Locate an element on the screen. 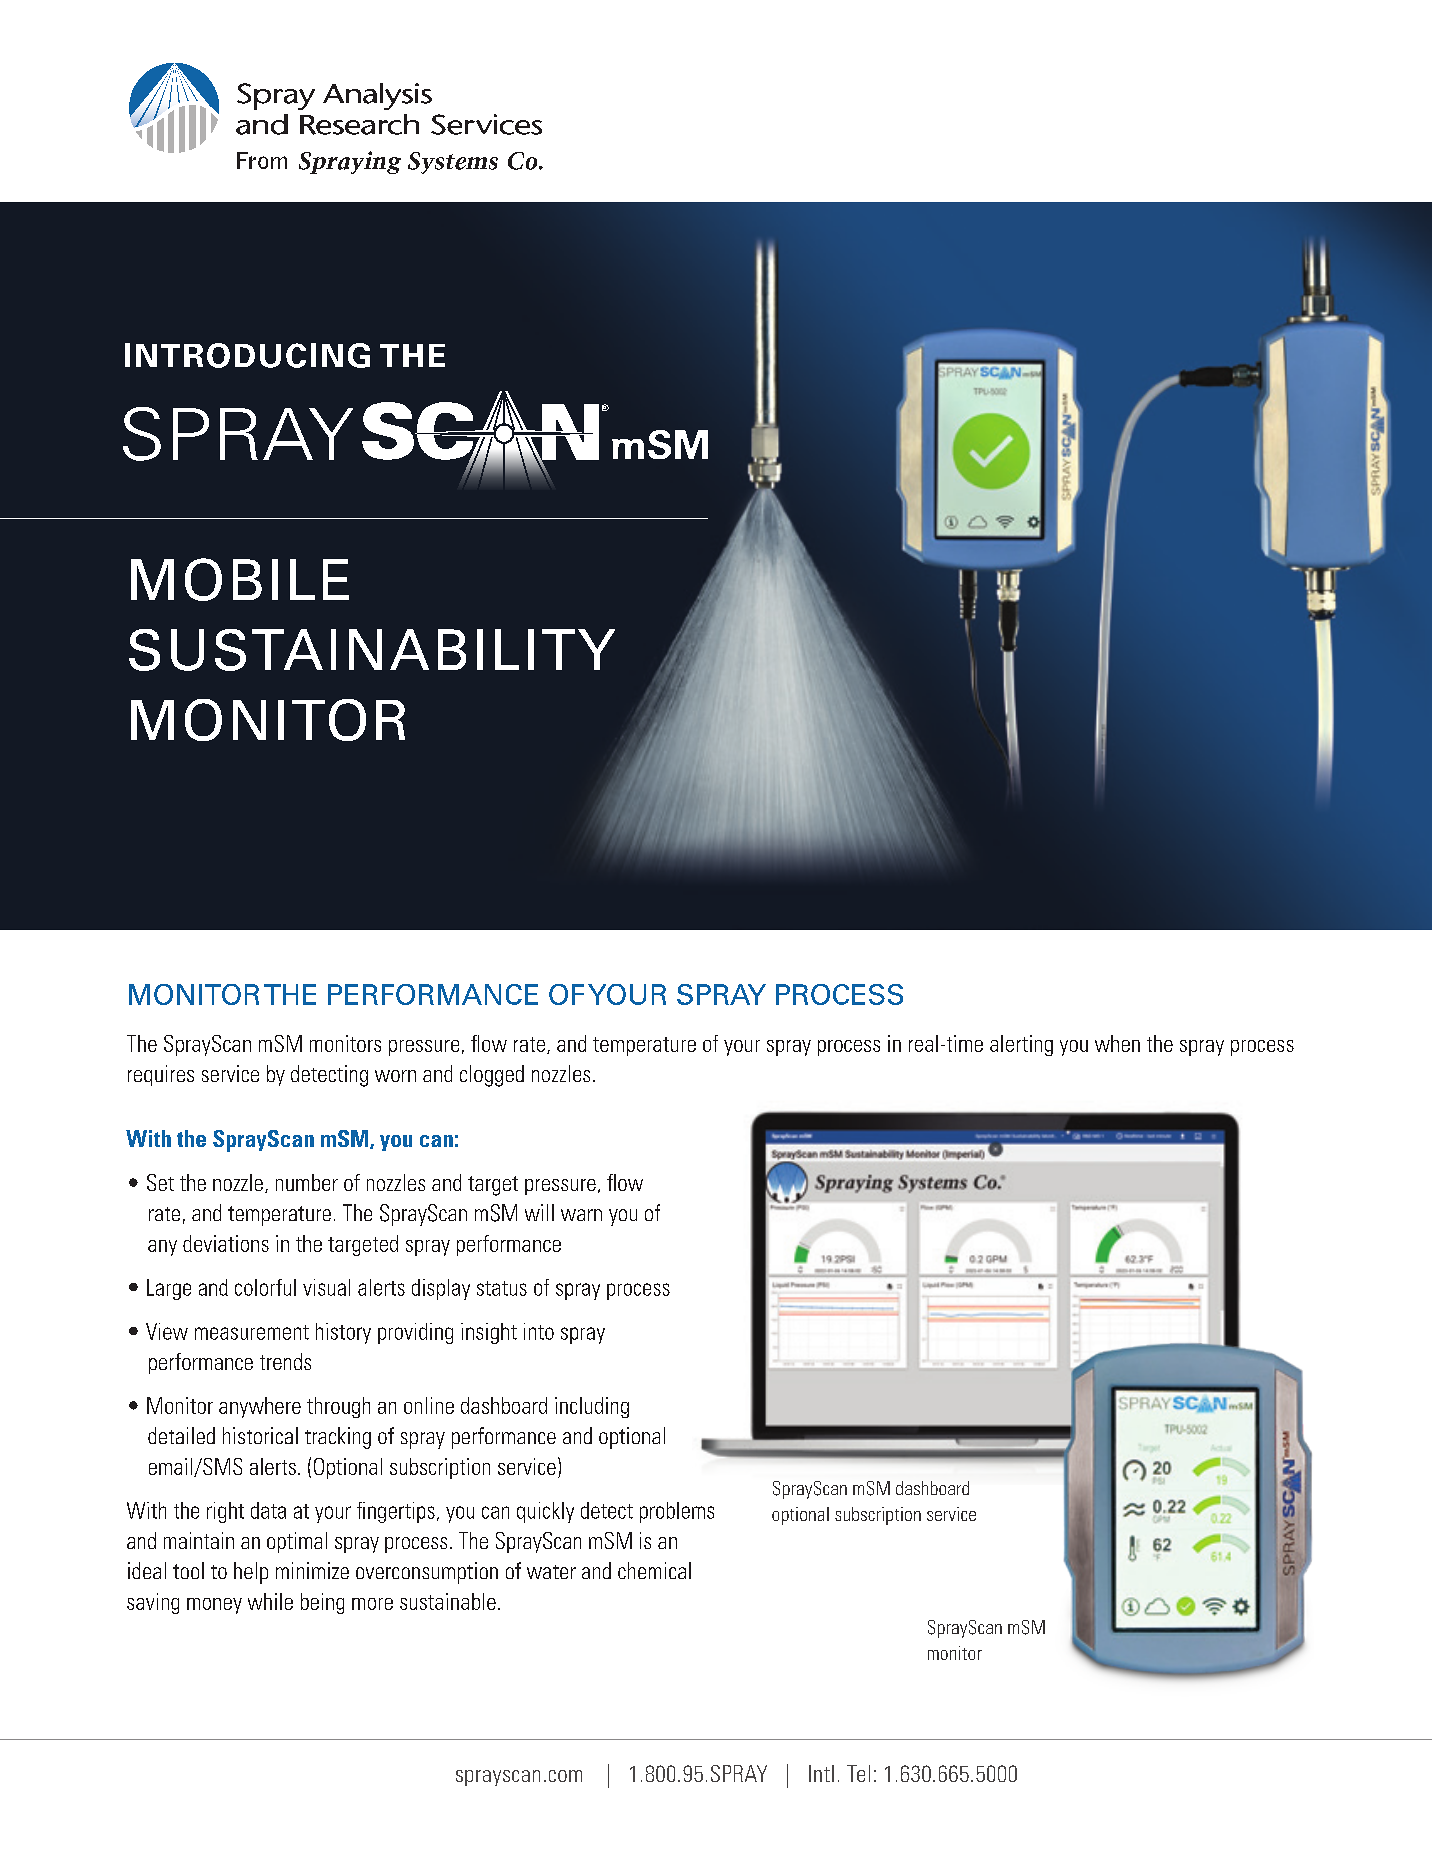  INTRODUCING is located at coordinates (247, 355).
